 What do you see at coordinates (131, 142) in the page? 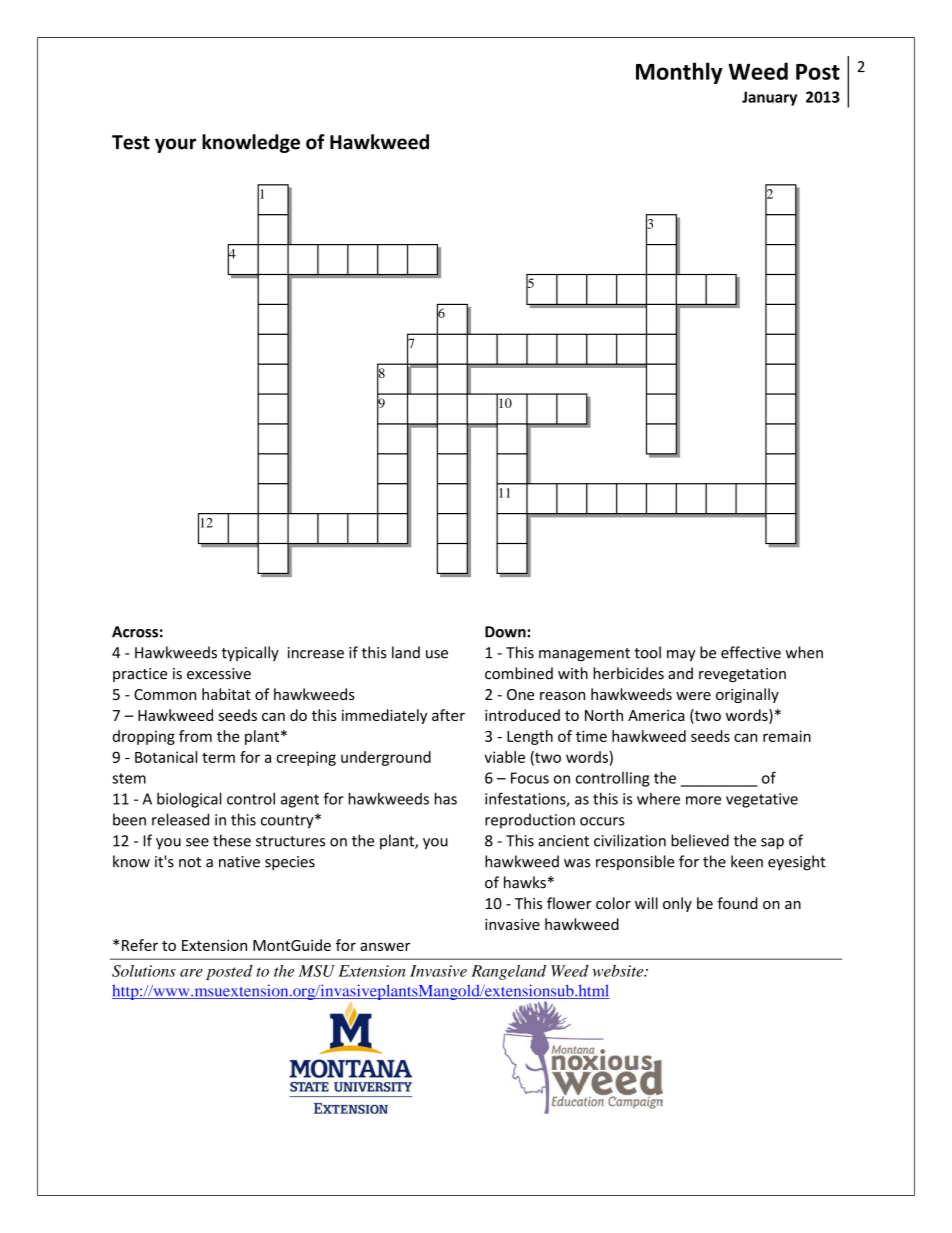
I see `Test` at bounding box center [131, 142].
